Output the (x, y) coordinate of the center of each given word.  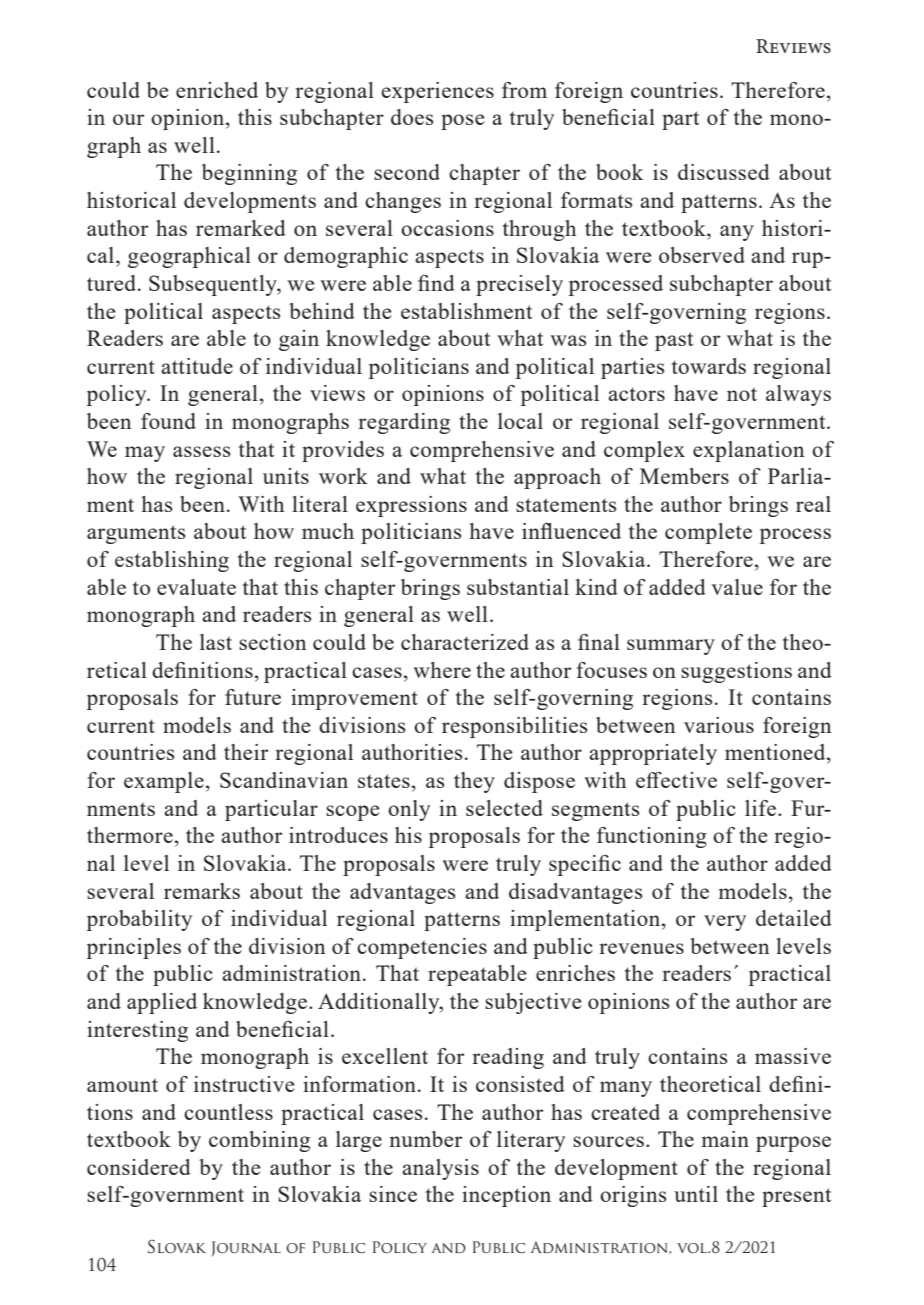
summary (671, 647)
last (216, 642)
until (696, 1194)
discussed (724, 172)
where (442, 670)
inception (506, 1196)
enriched (217, 90)
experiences (437, 92)
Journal (246, 1249)
